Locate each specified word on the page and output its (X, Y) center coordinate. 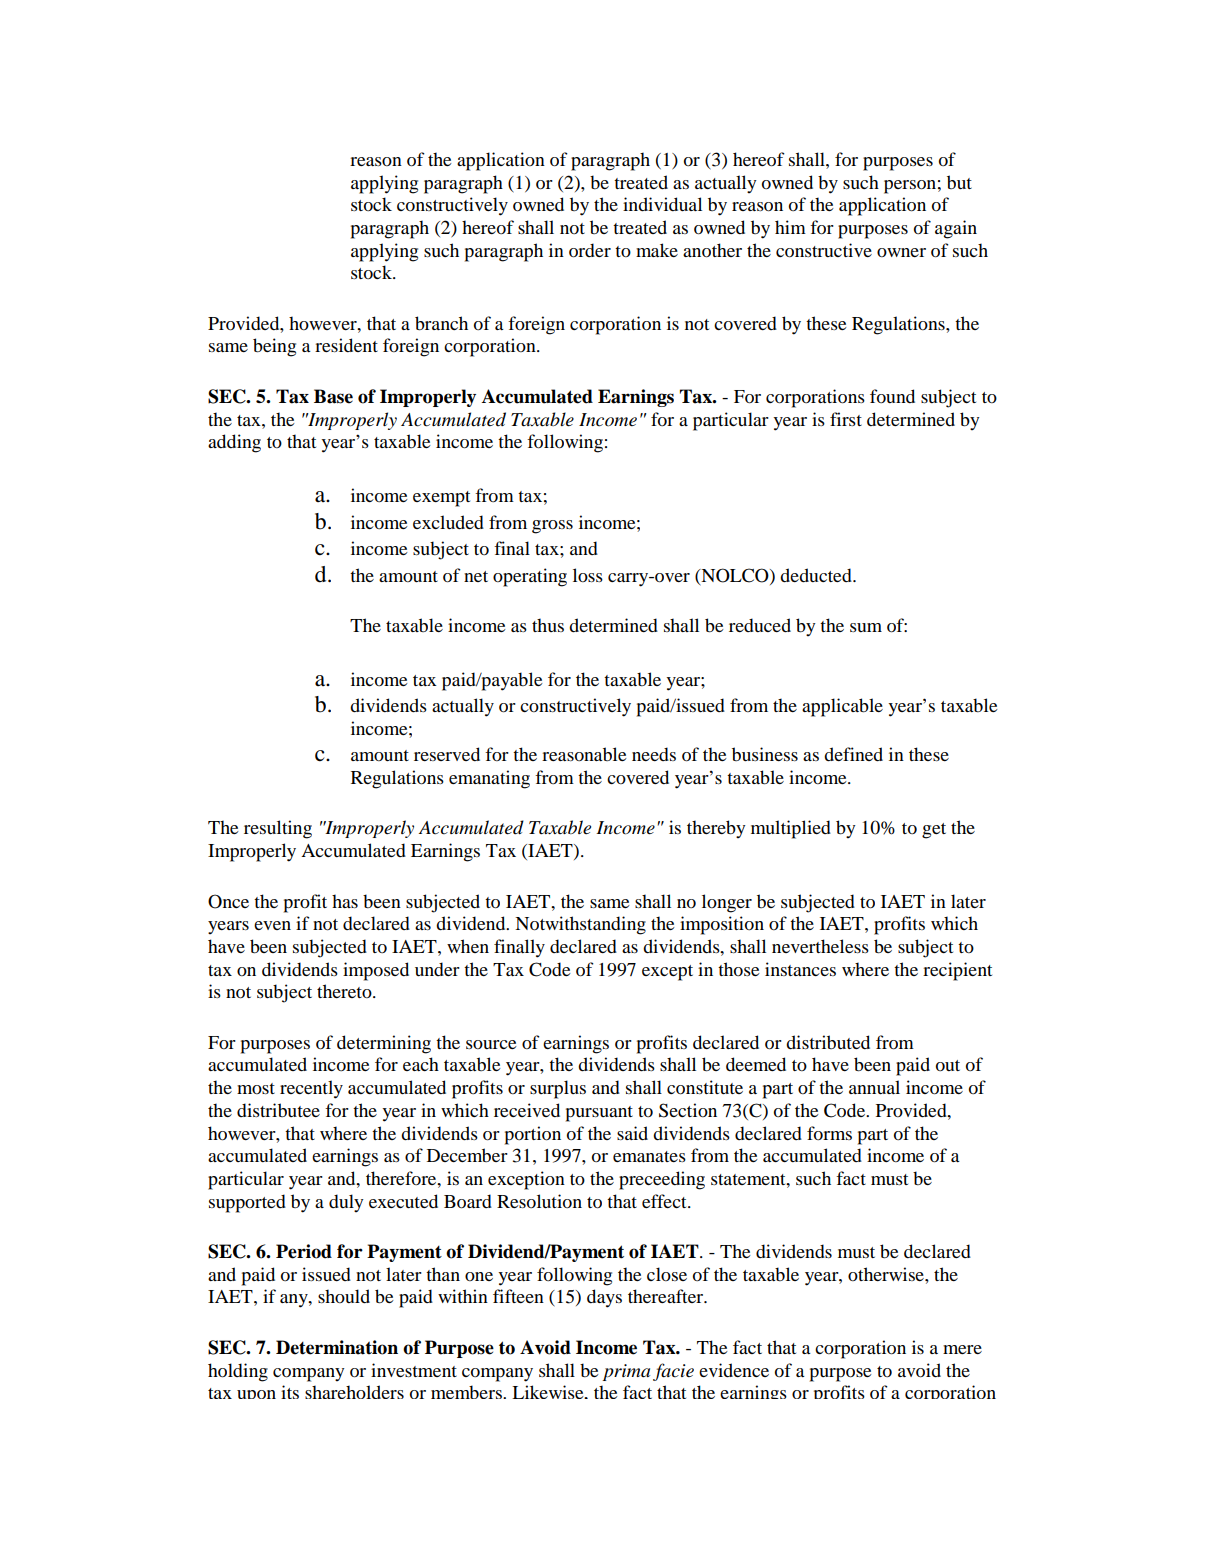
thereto (345, 991)
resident (346, 345)
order (590, 250)
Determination (337, 1347)
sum (866, 627)
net (476, 576)
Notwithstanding (580, 925)
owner (901, 252)
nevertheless (820, 946)
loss (588, 575)
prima (626, 1372)
